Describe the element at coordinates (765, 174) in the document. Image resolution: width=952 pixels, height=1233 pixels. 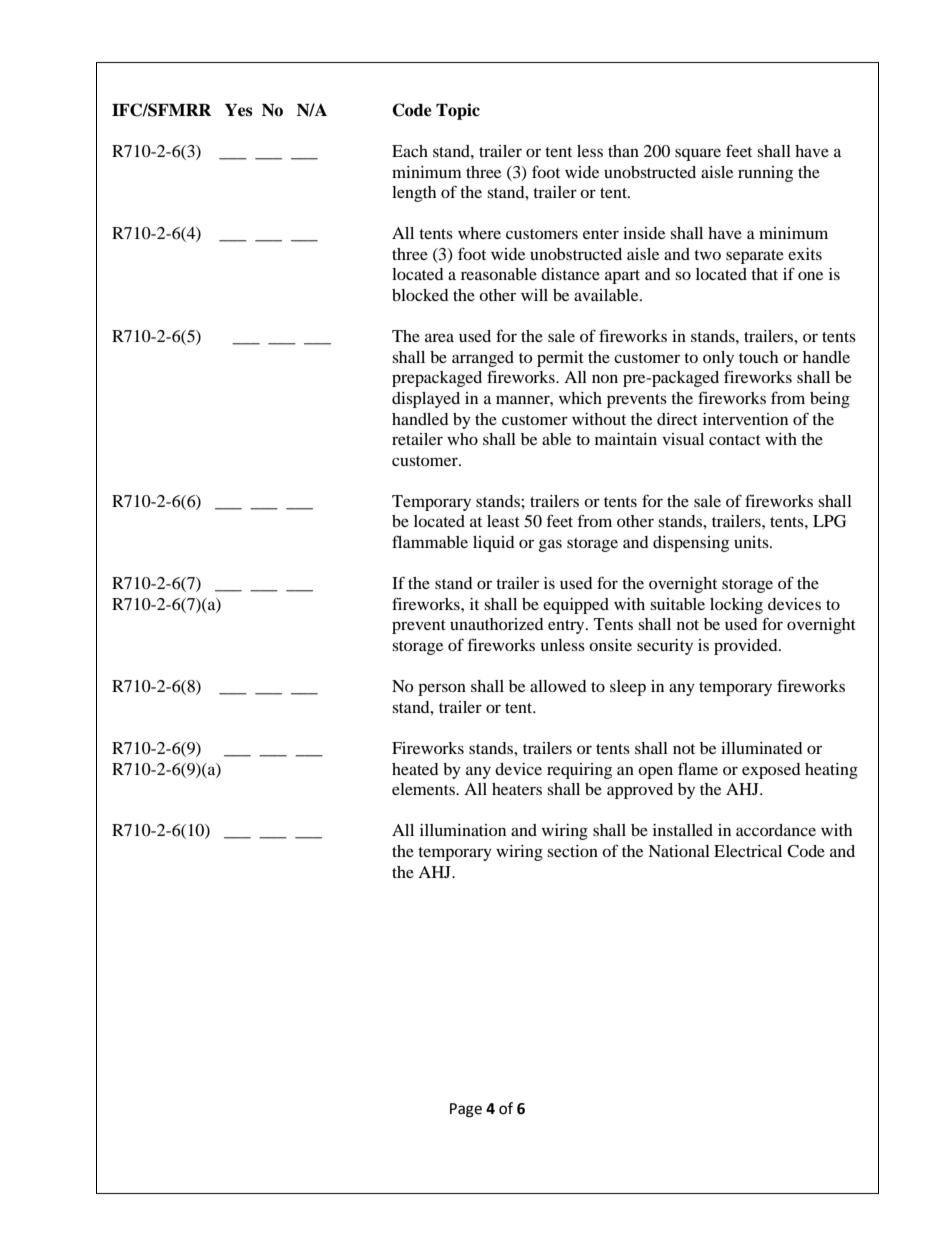
I see `running` at that location.
